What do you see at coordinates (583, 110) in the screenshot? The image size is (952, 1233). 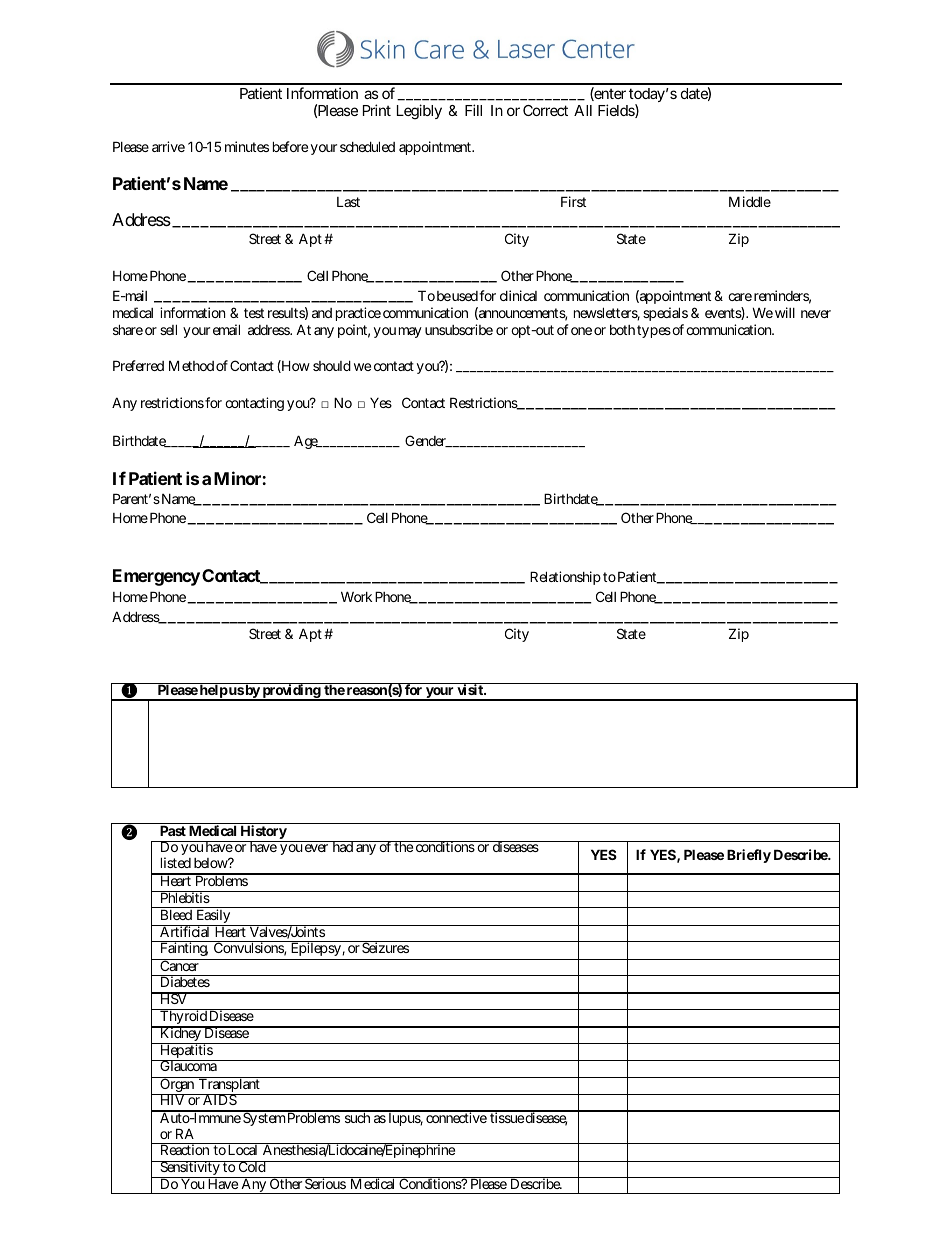 I see `All` at bounding box center [583, 110].
